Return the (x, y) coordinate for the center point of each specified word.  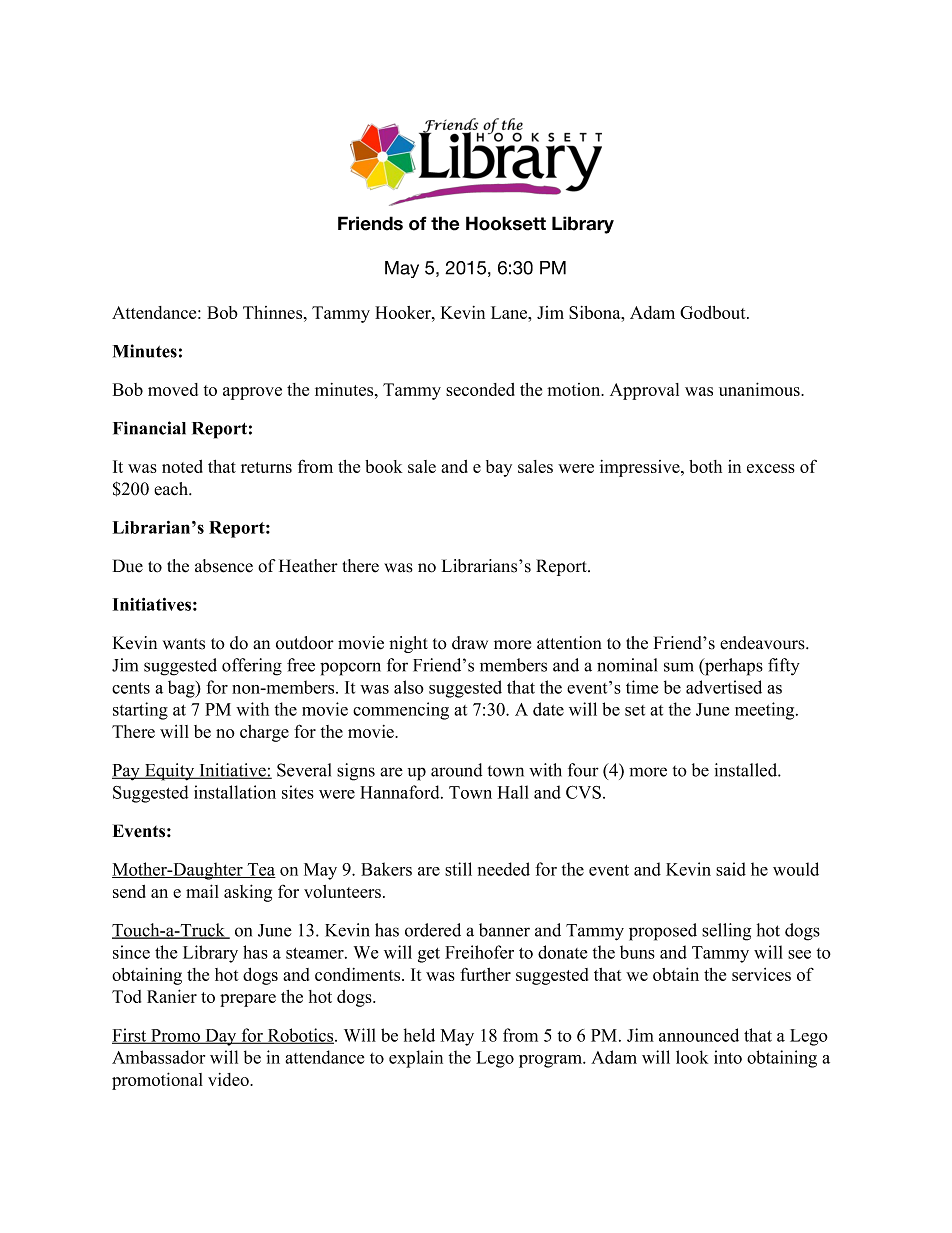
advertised (724, 687)
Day (221, 1037)
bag (182, 689)
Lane (510, 312)
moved (173, 389)
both (705, 466)
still (458, 869)
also (409, 687)
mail (202, 891)
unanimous (760, 389)
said (731, 869)
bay (499, 468)
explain (416, 1059)
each (172, 489)
